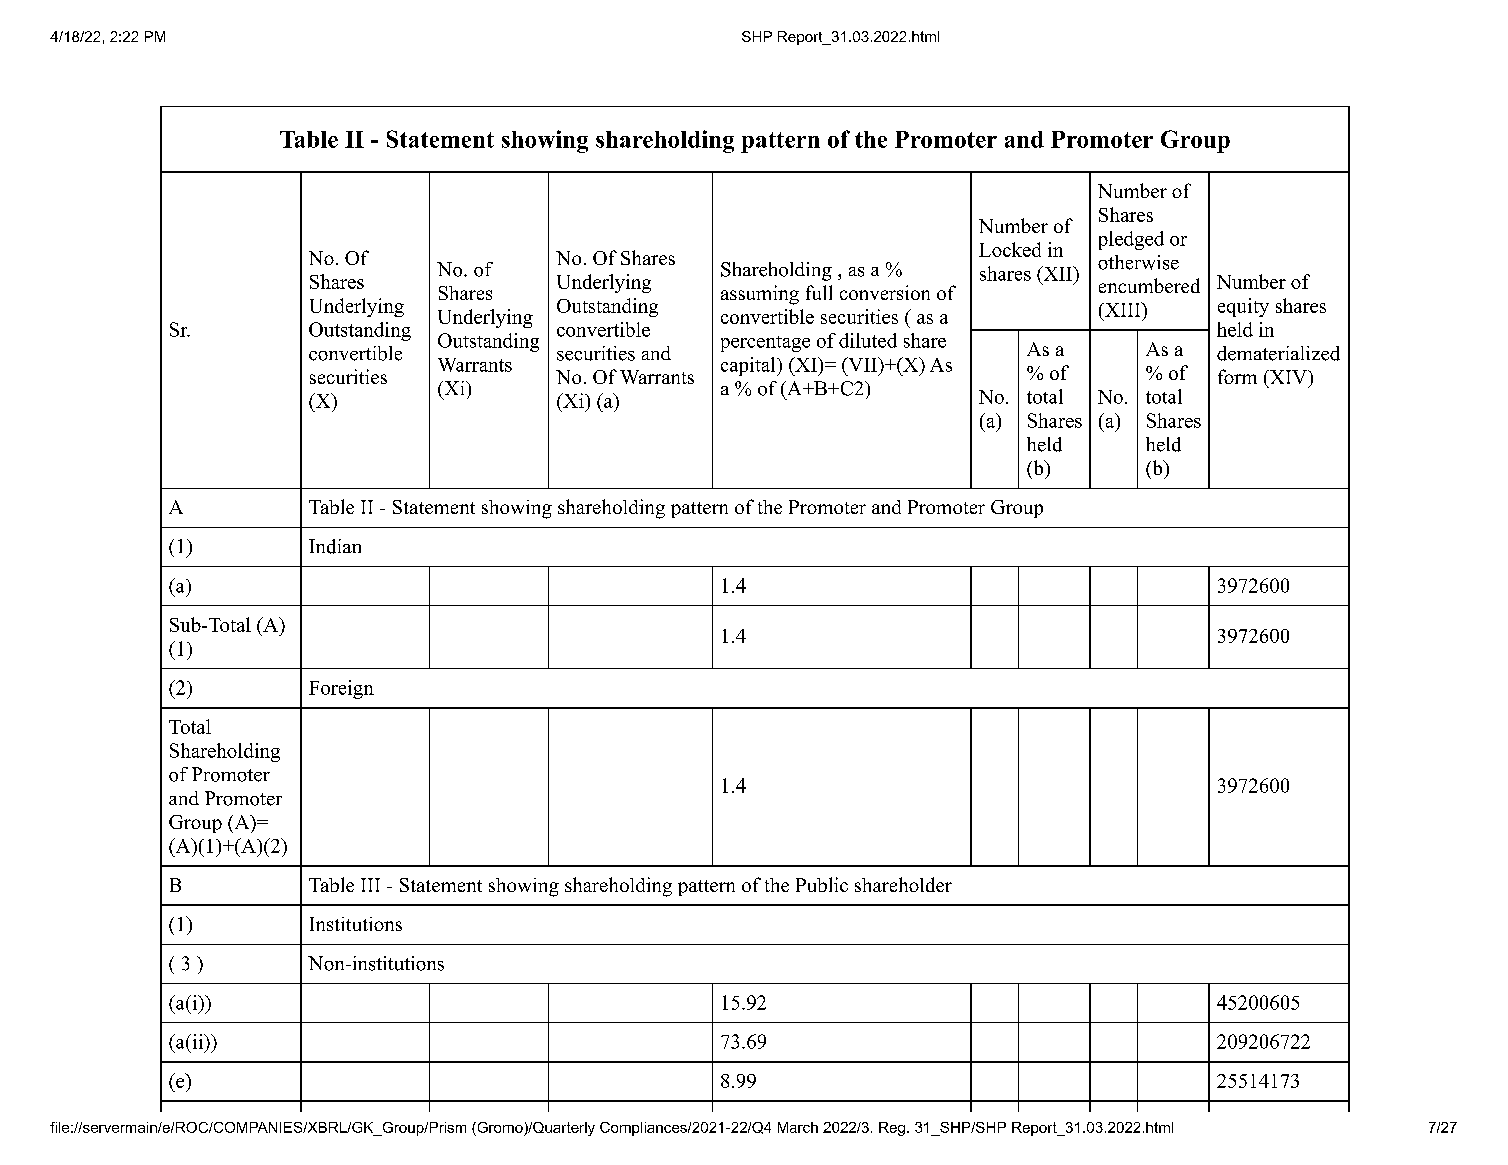 The image size is (1508, 1165). What do you see at coordinates (760, 295) in the screenshot?
I see `assuming` at bounding box center [760, 295].
